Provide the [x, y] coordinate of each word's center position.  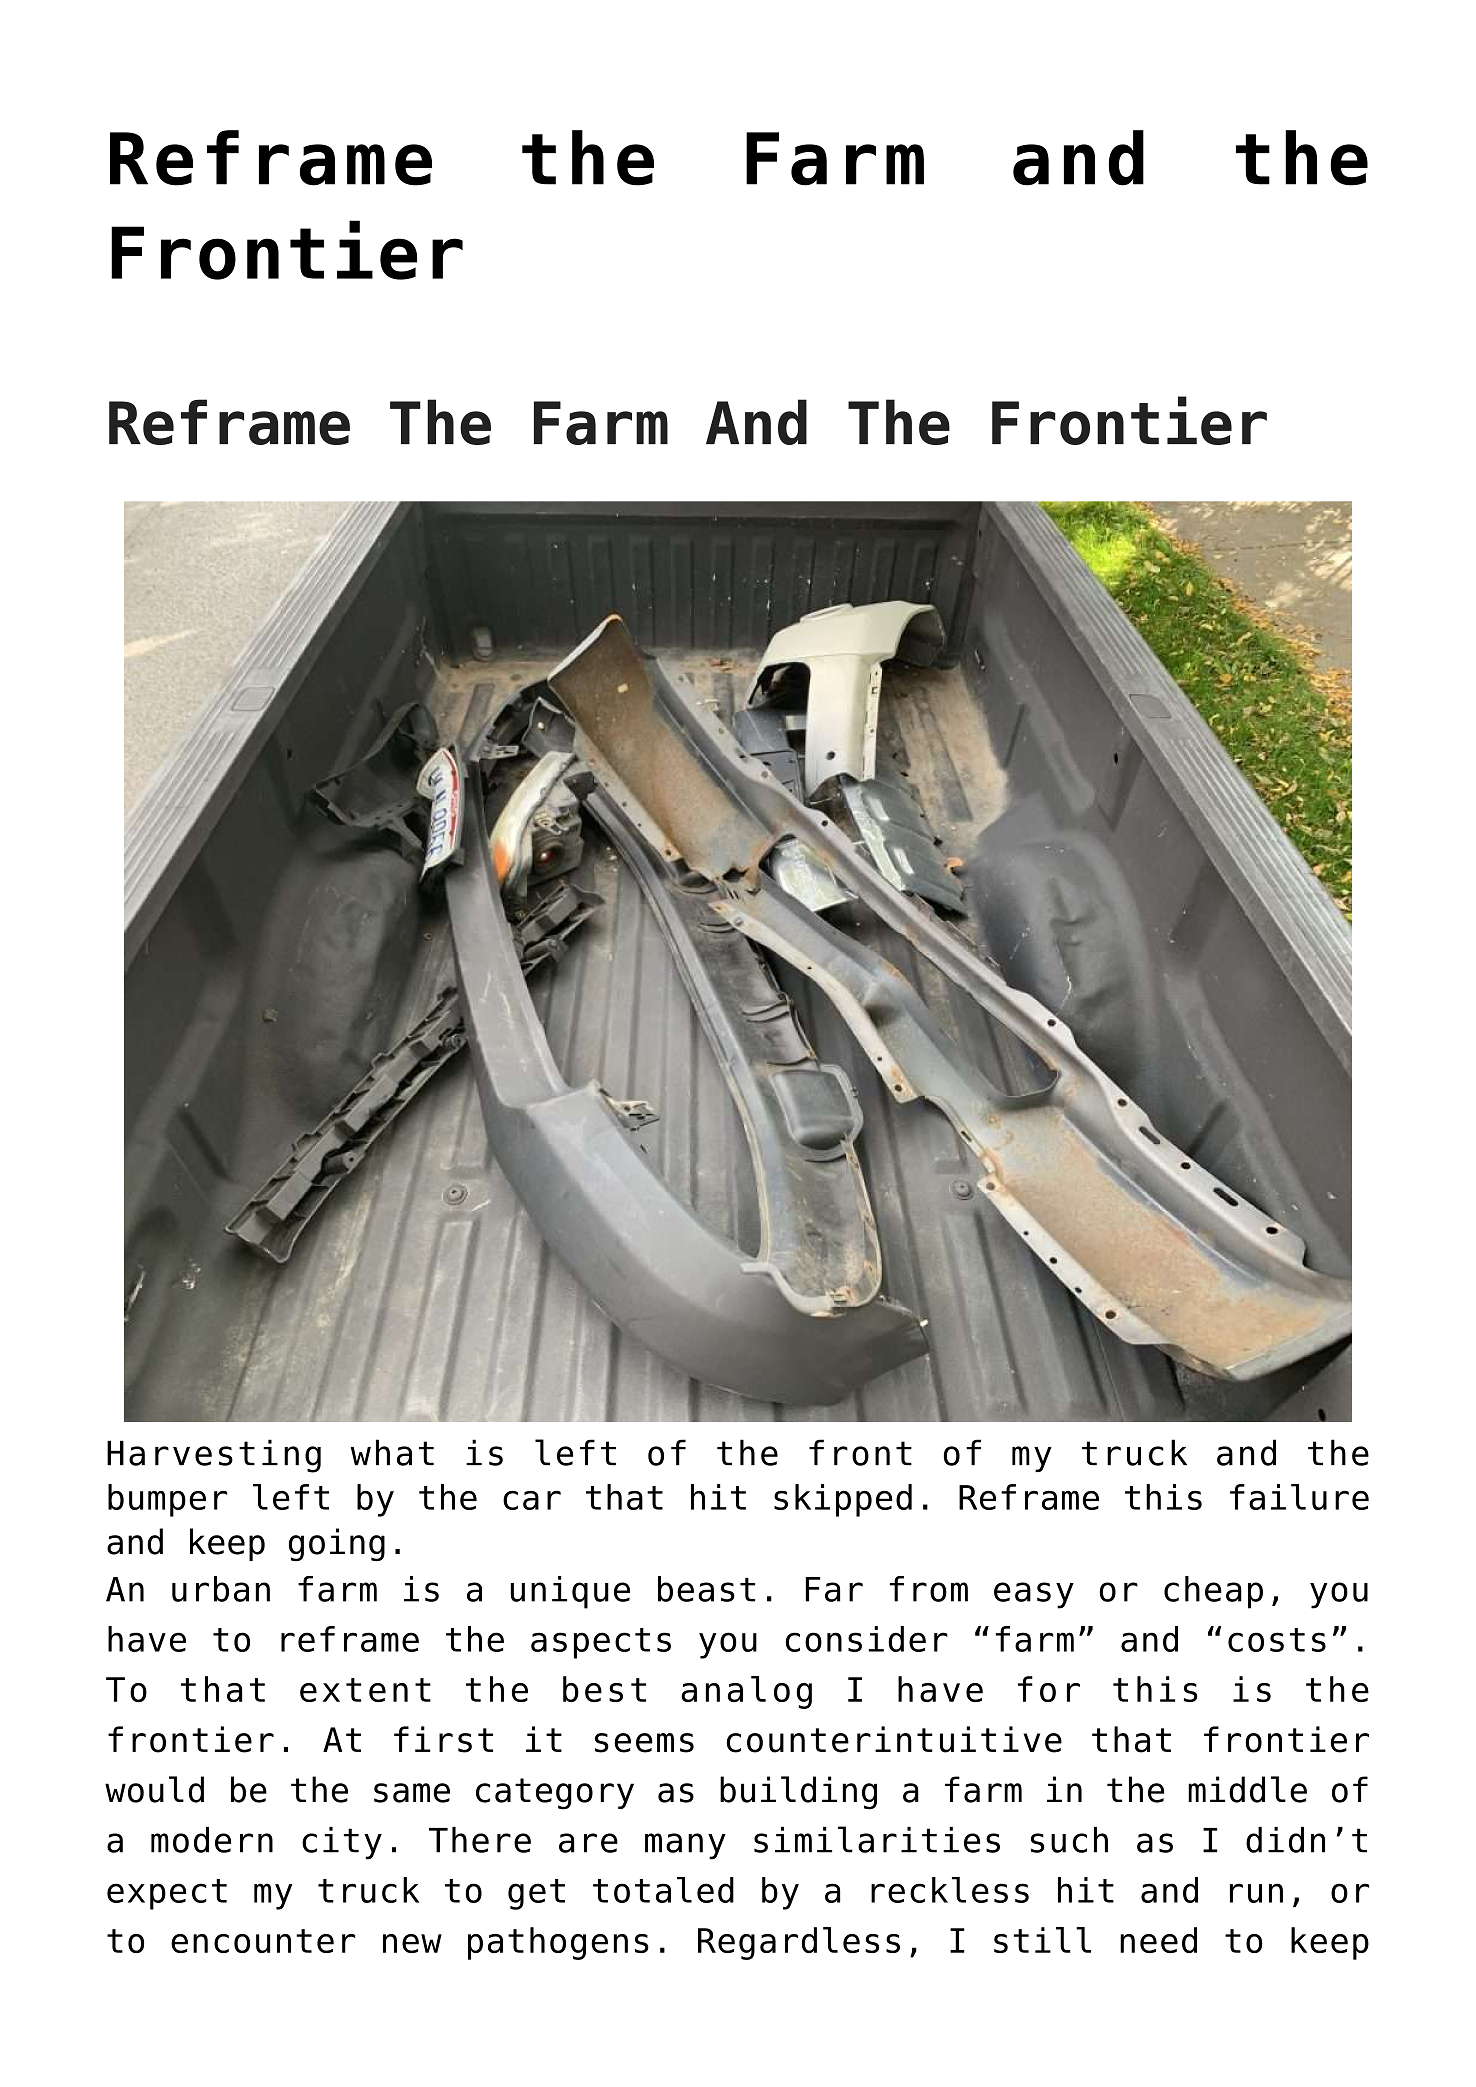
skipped [843, 1500]
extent [365, 1690]
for [1049, 1689]
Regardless [799, 1943]
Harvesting [214, 1456]
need [1158, 1940]
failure [1299, 1497]
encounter [263, 1941]
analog [746, 1692]
